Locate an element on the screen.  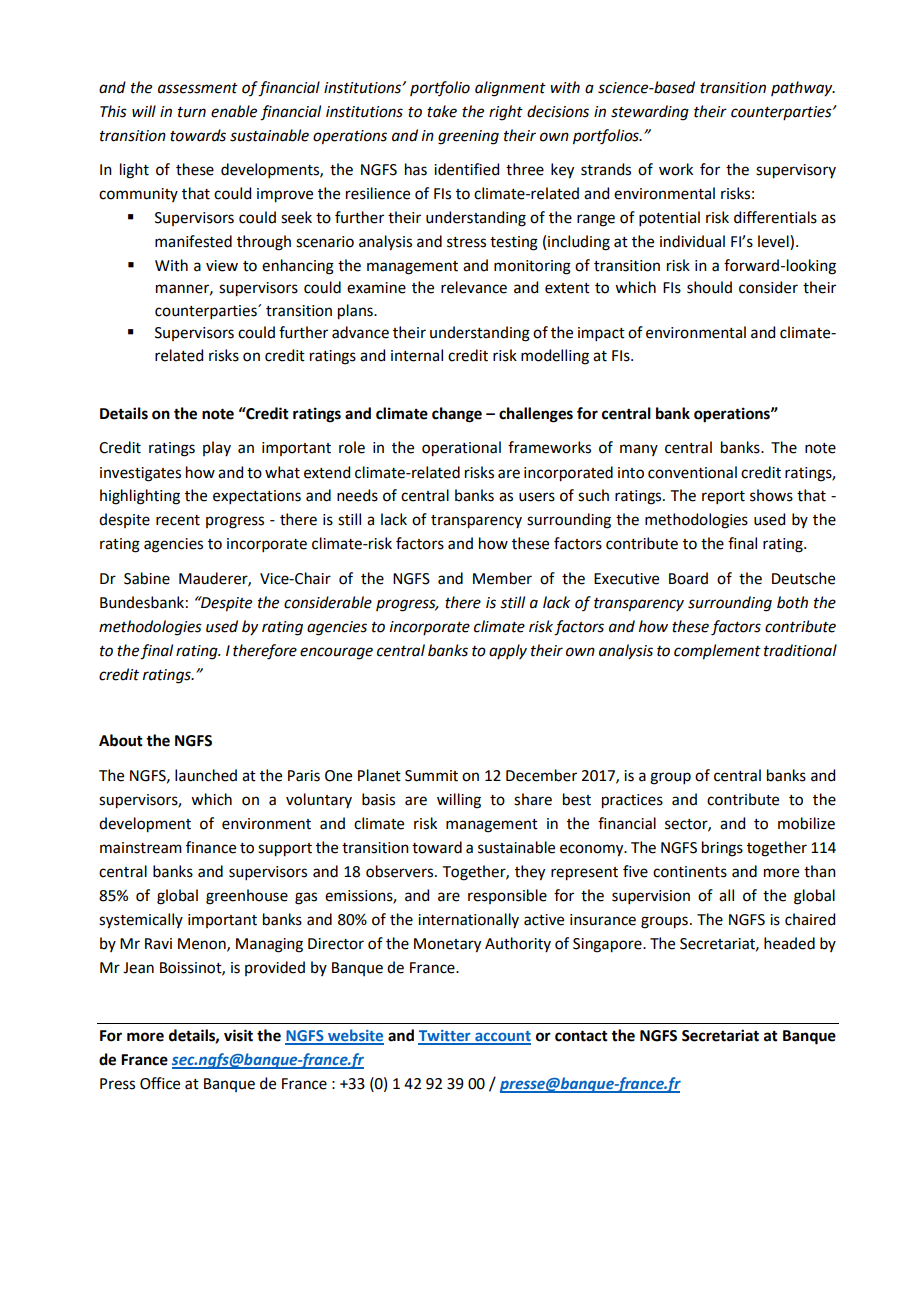
view is located at coordinates (222, 266).
